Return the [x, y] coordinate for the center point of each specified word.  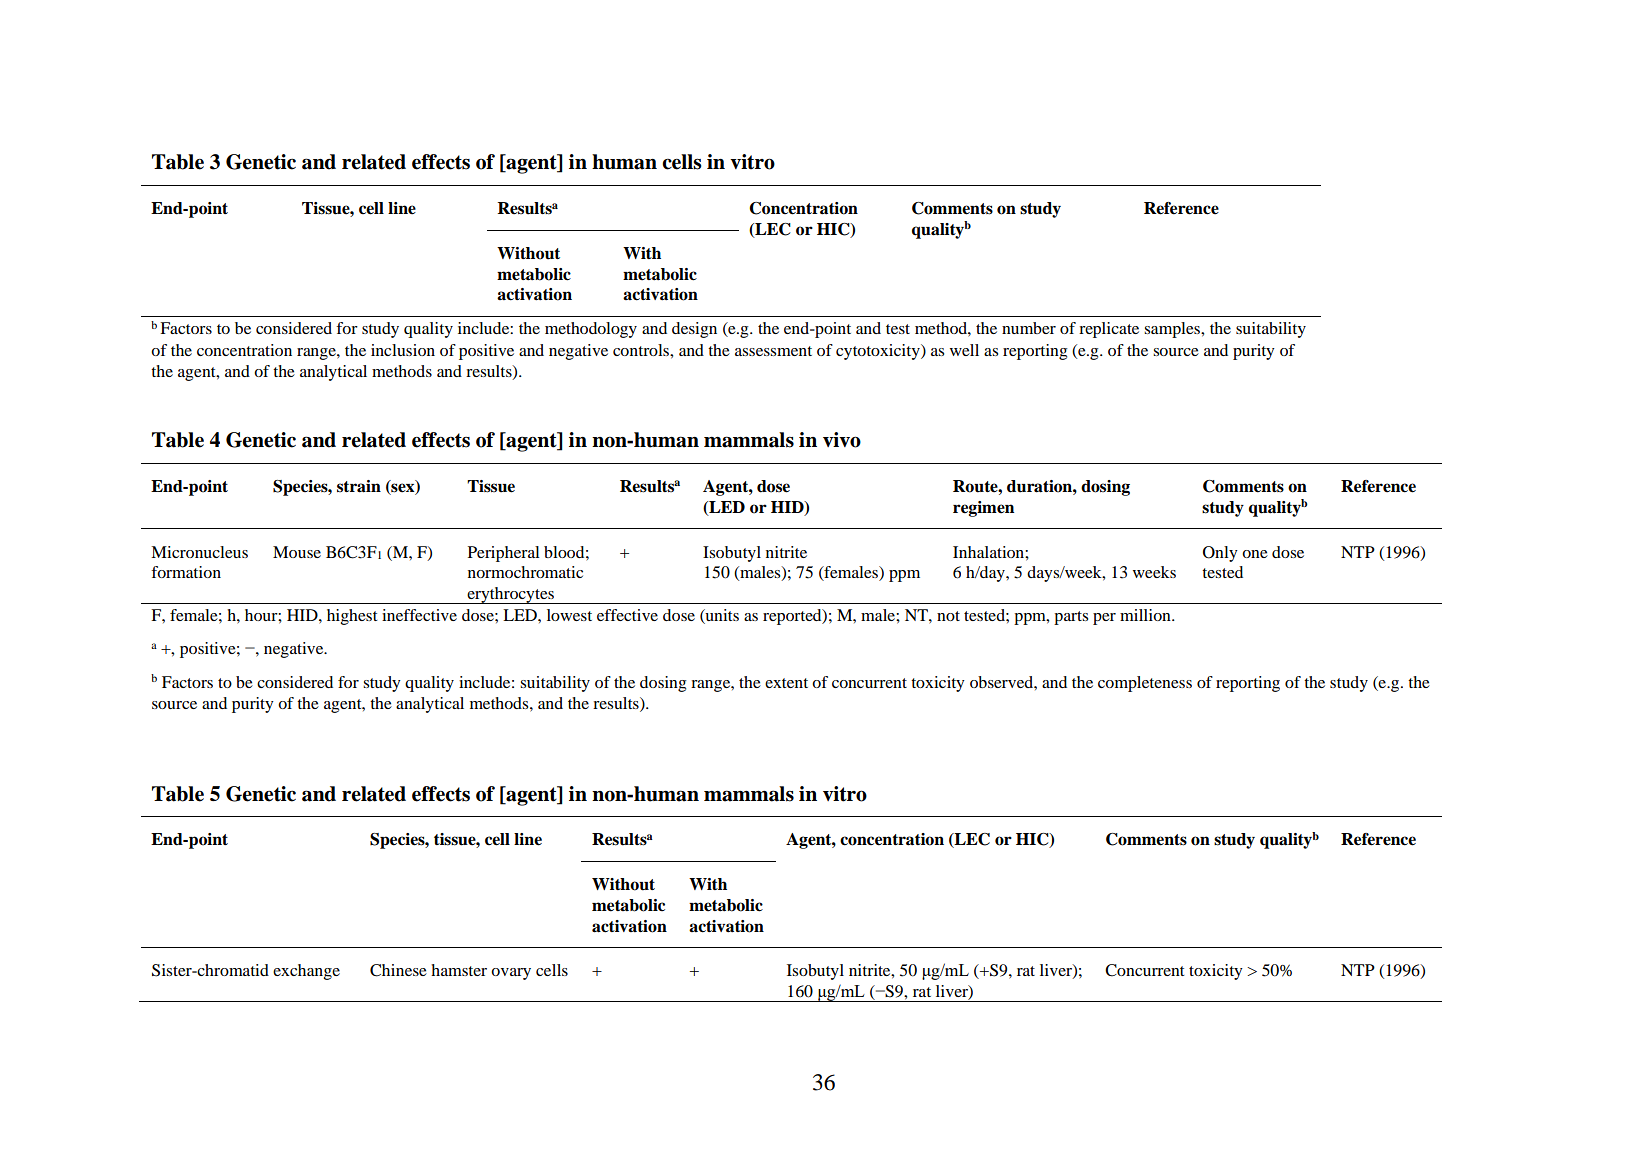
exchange [306, 972]
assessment [773, 351]
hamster [459, 970]
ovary [511, 974]
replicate [1109, 330]
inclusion [403, 350]
